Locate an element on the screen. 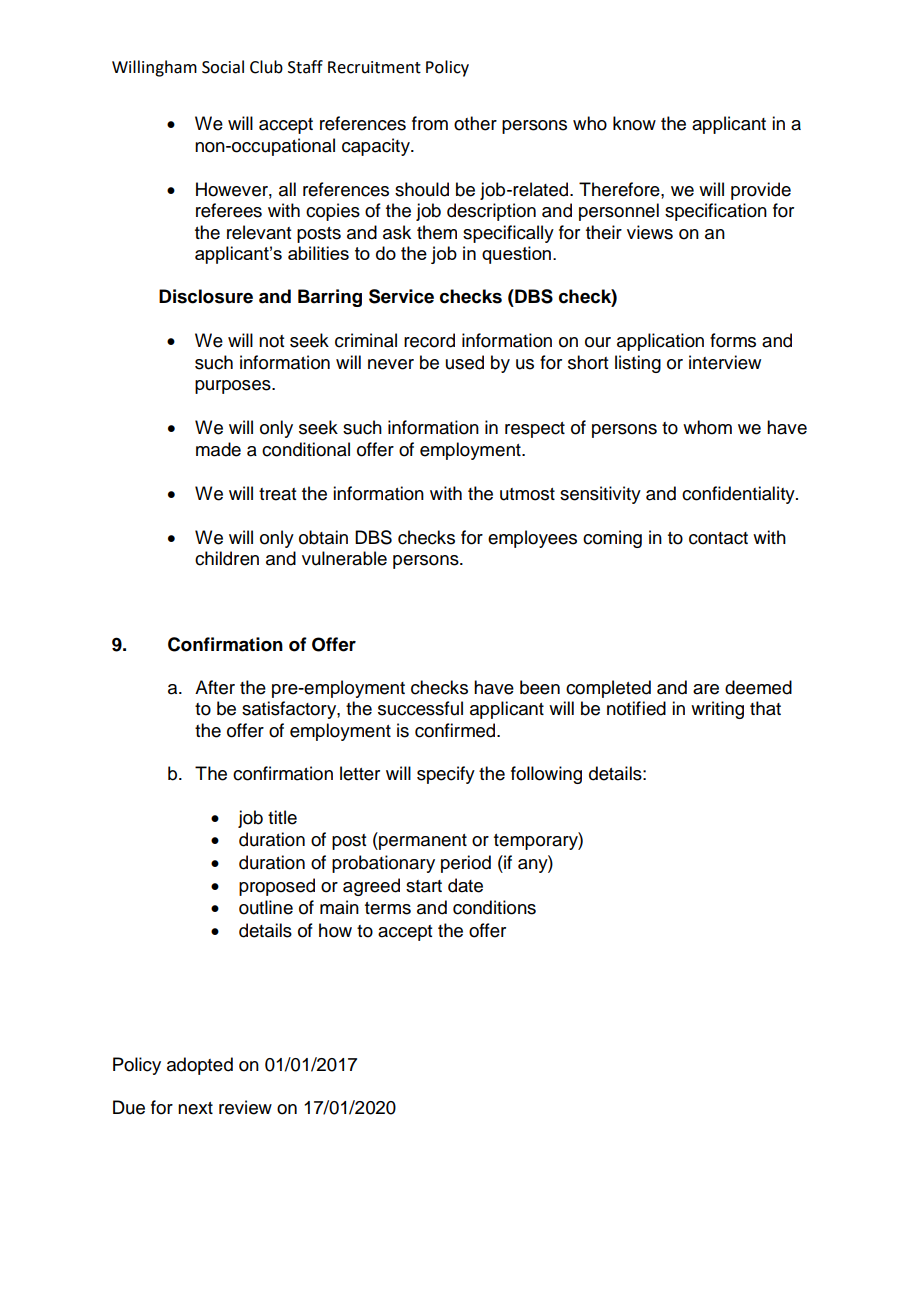 This screenshot has width=924, height=1307. whom is located at coordinates (707, 427).
